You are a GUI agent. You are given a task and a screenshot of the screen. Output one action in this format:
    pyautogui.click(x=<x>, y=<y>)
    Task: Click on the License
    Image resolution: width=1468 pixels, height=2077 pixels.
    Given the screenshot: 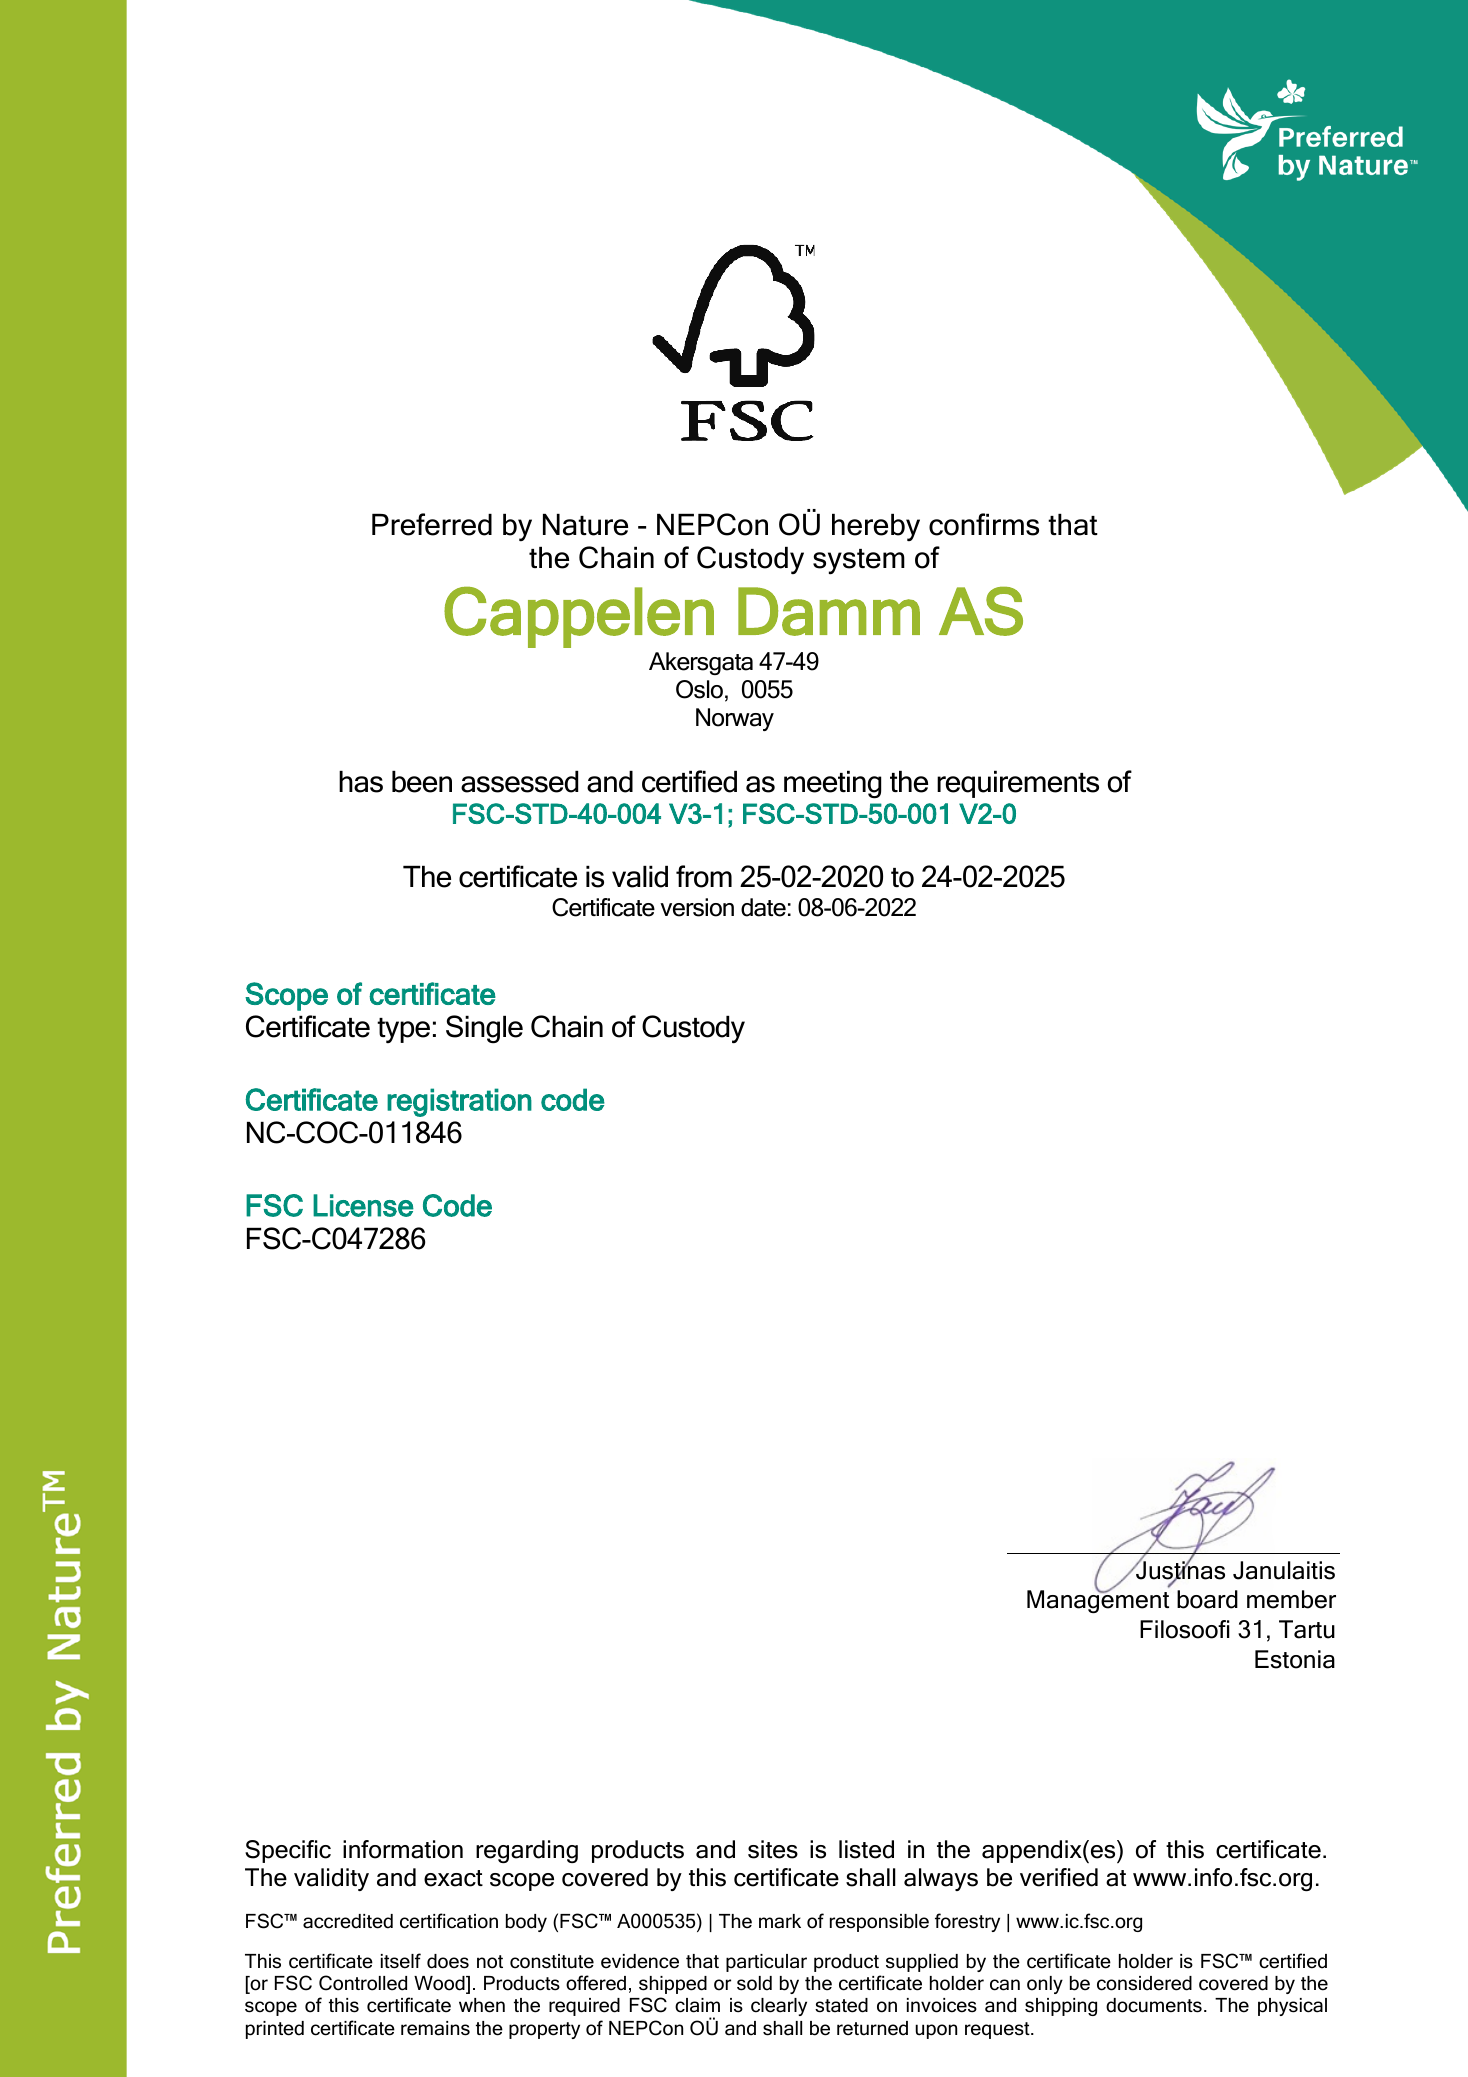 What is the action you would take?
    pyautogui.click(x=363, y=1205)
